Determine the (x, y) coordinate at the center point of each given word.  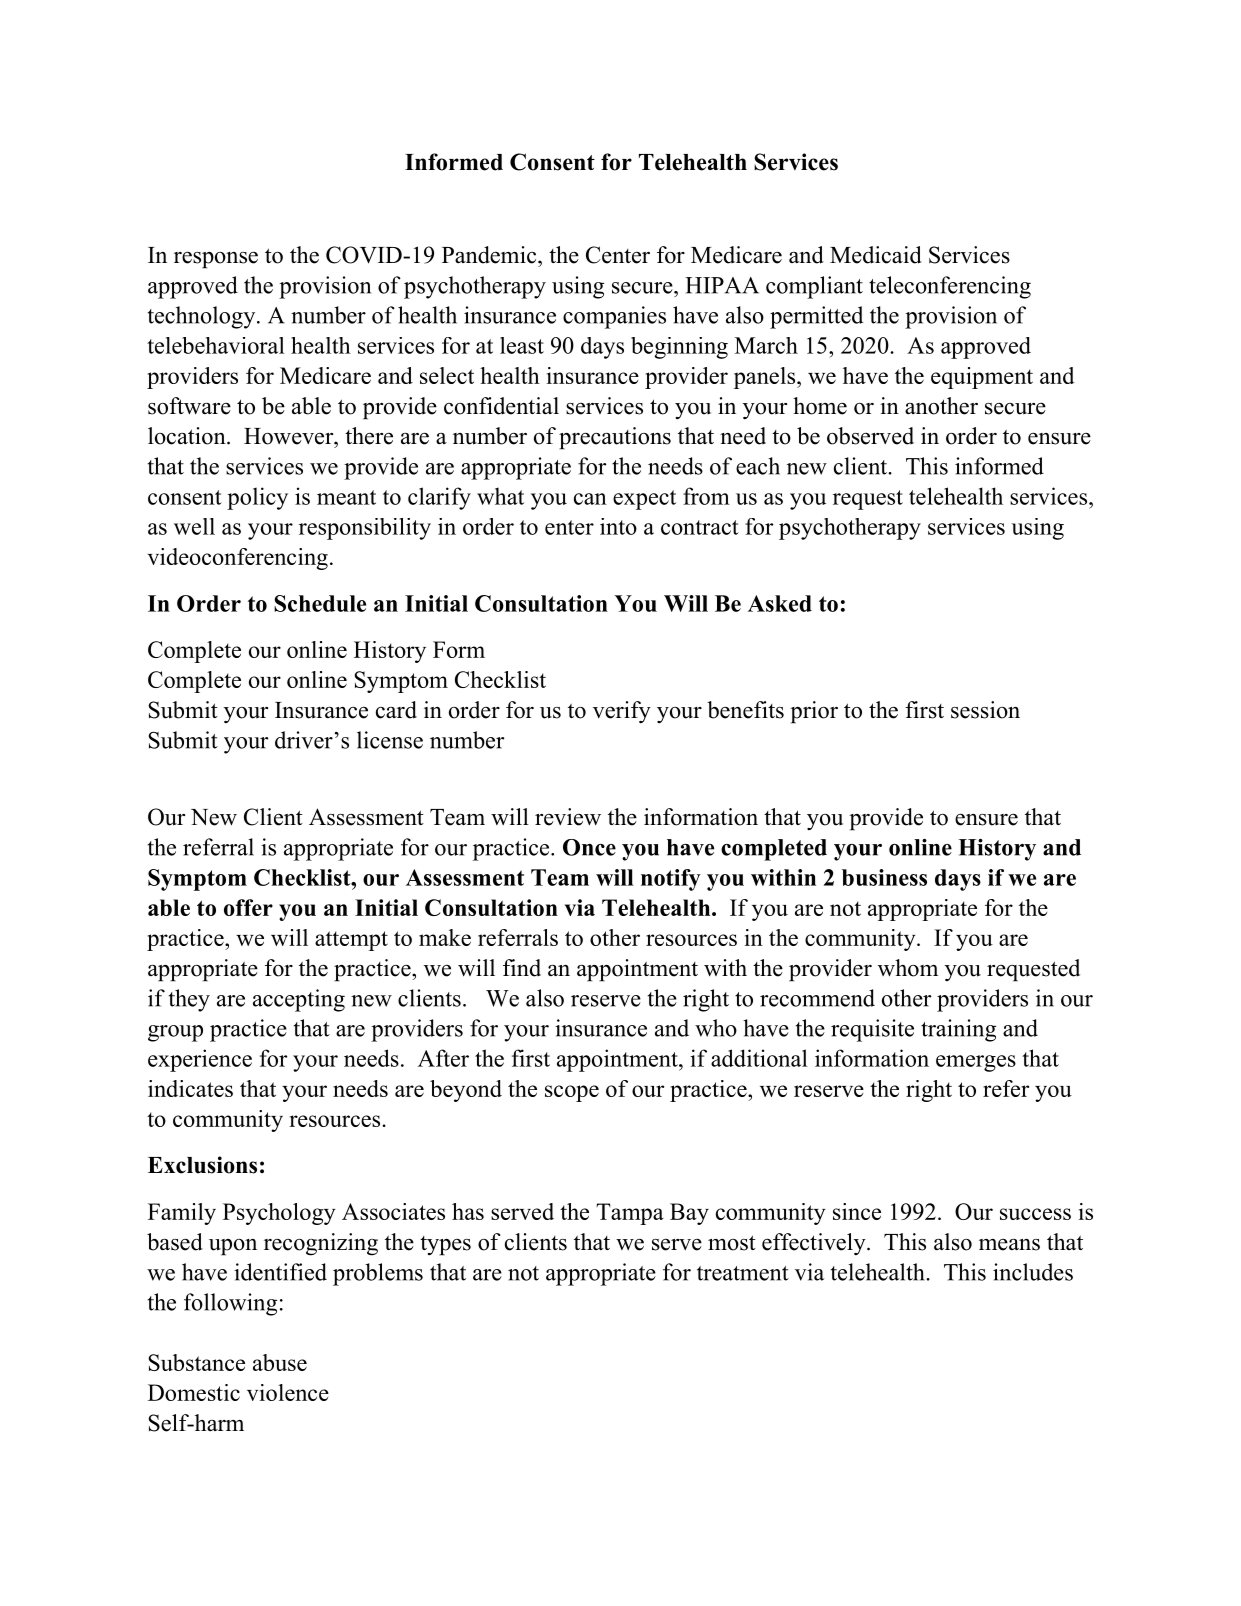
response (216, 260)
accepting (299, 1000)
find (522, 968)
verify (622, 712)
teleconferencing (950, 287)
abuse (280, 1362)
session (985, 710)
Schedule (320, 603)
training (958, 1030)
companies (614, 317)
